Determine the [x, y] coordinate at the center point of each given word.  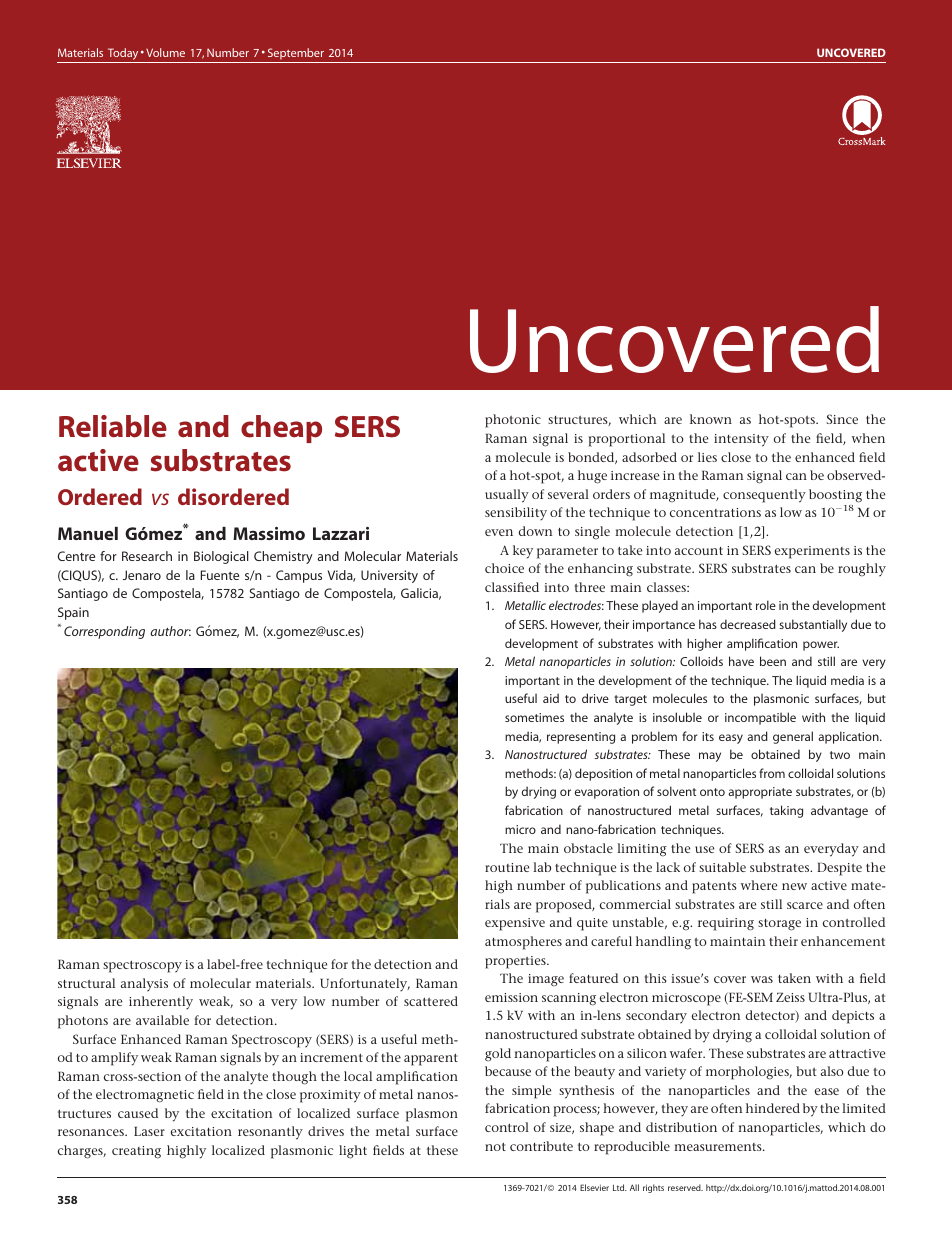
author [170, 631]
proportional [627, 440]
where [759, 885]
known [711, 419]
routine [507, 867]
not [495, 1146]
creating [136, 1152]
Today [123, 54]
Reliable [113, 426]
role [766, 605]
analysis [144, 985]
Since [842, 419]
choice [504, 568]
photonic [513, 421]
